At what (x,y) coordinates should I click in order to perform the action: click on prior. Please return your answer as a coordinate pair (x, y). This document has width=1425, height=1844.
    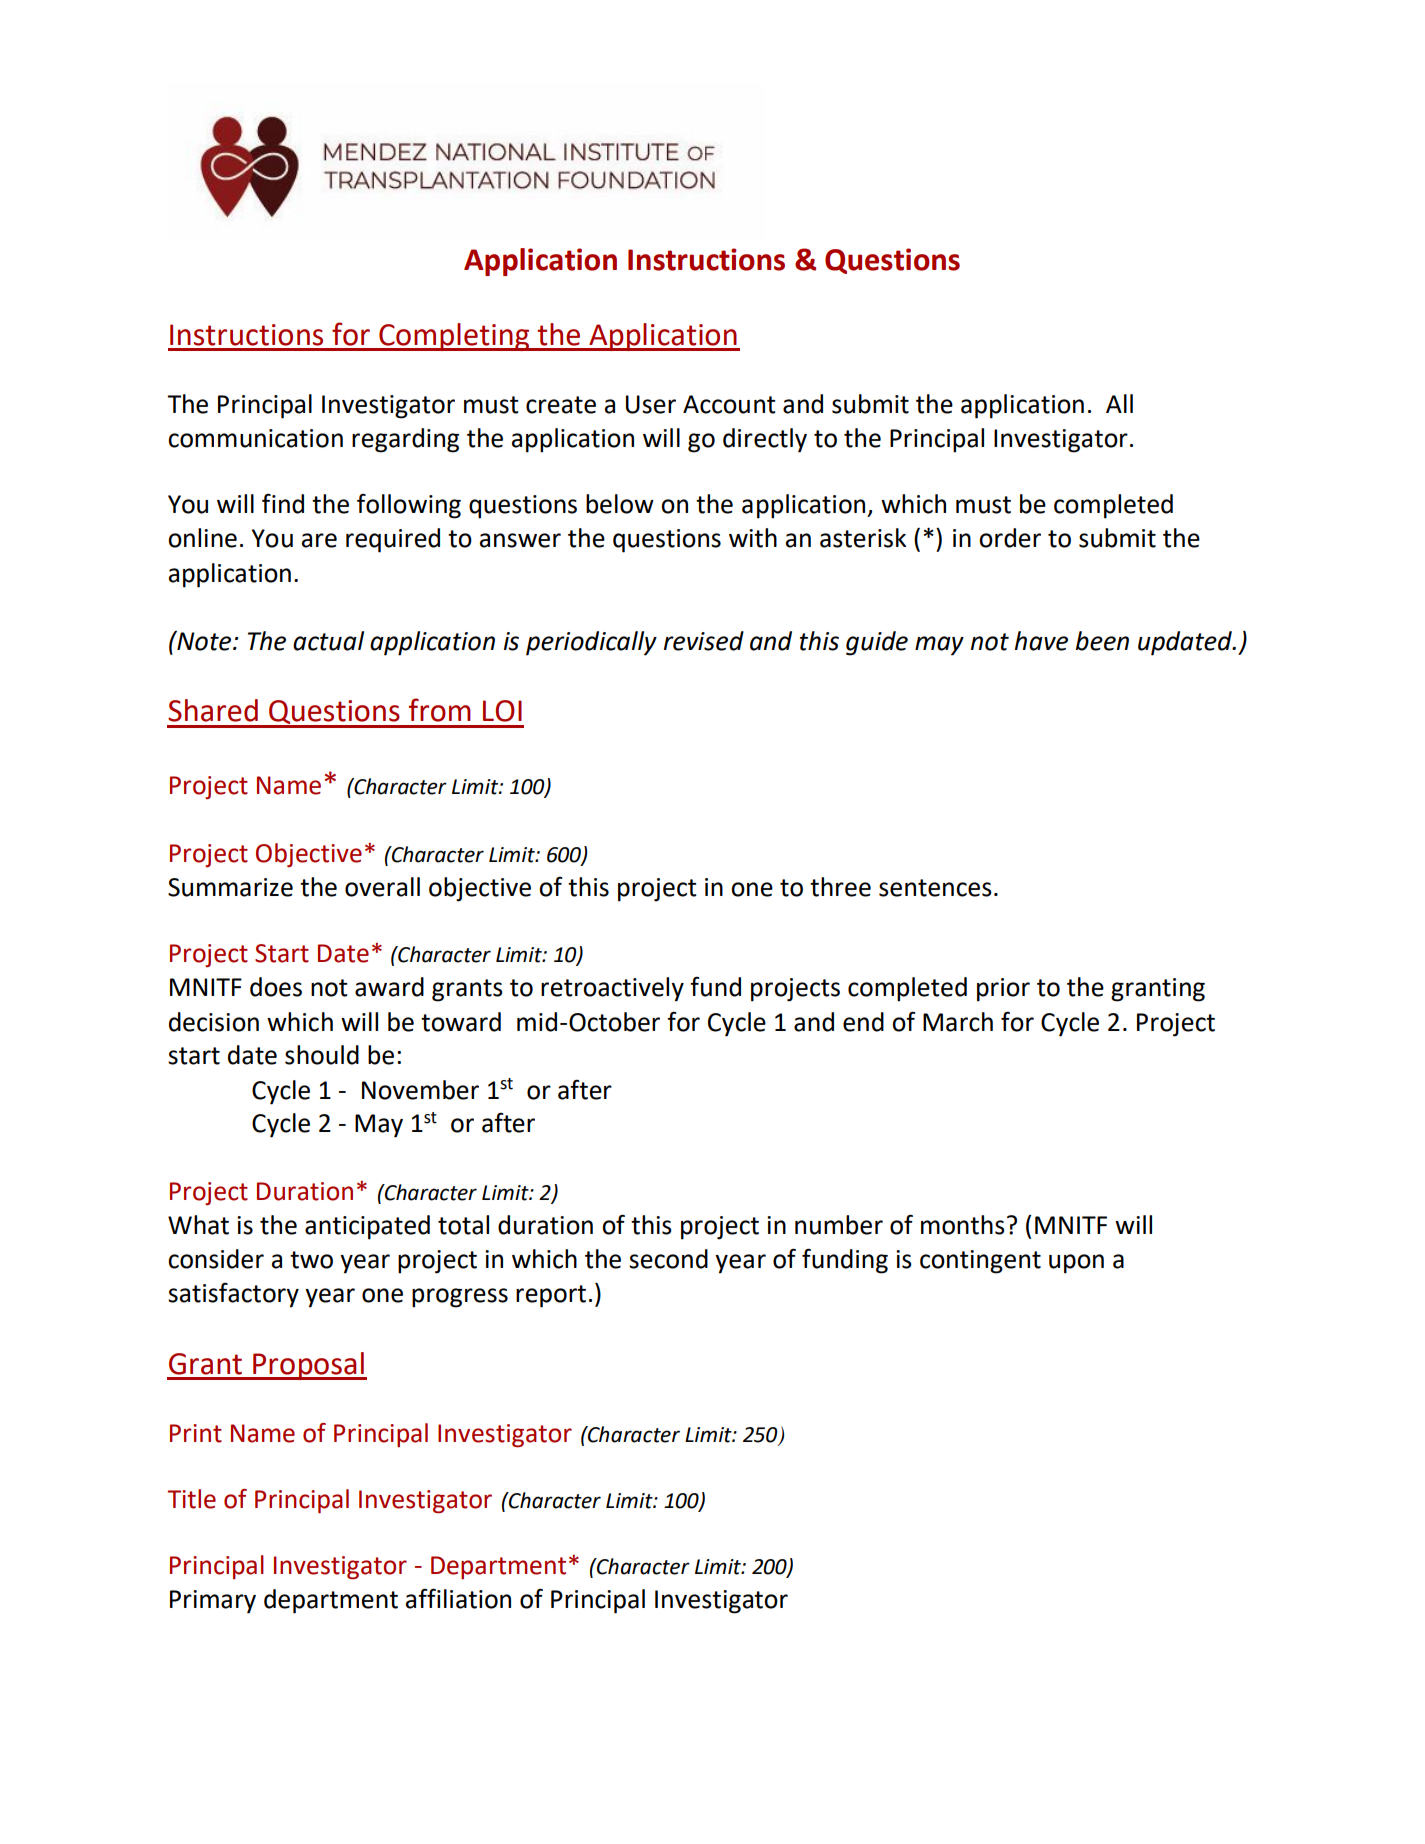
    Looking at the image, I should click on (1003, 990).
